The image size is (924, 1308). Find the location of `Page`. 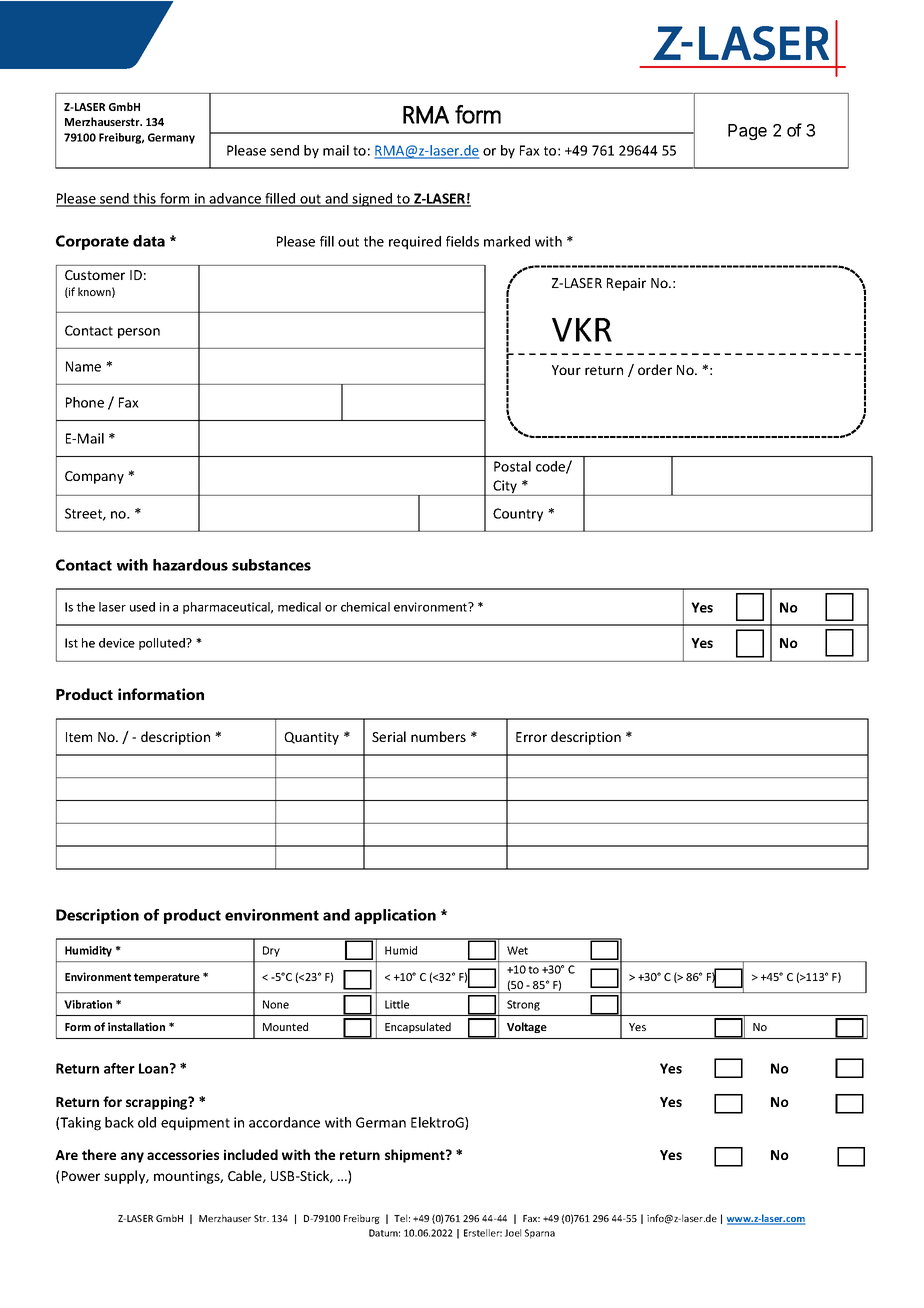

Page is located at coordinates (747, 132).
